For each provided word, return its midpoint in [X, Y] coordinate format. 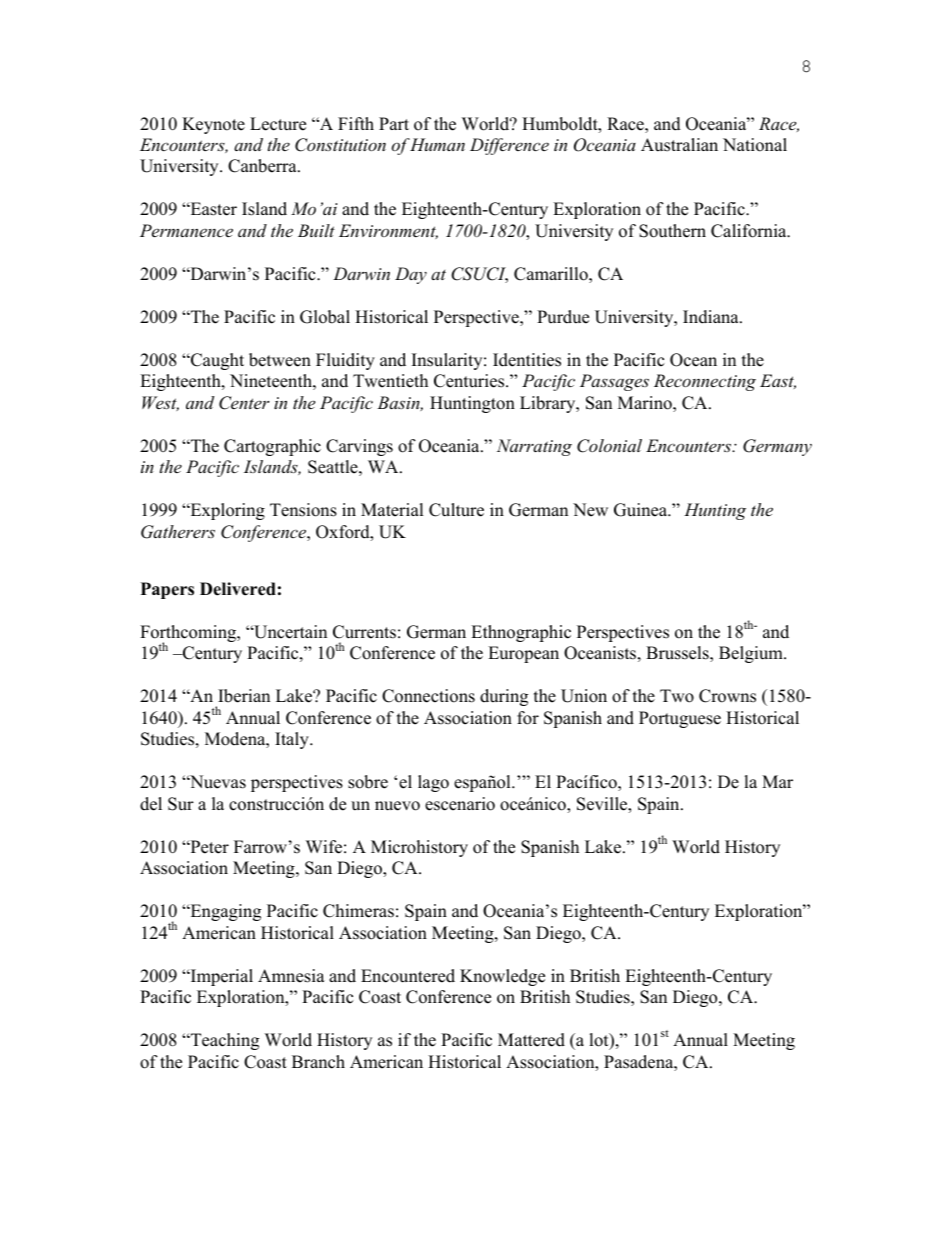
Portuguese [680, 719]
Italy [293, 740]
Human [437, 144]
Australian [679, 145]
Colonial [609, 446]
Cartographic [272, 447]
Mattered [531, 1040]
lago [433, 783]
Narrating [534, 447]
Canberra [263, 166]
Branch [318, 1062]
